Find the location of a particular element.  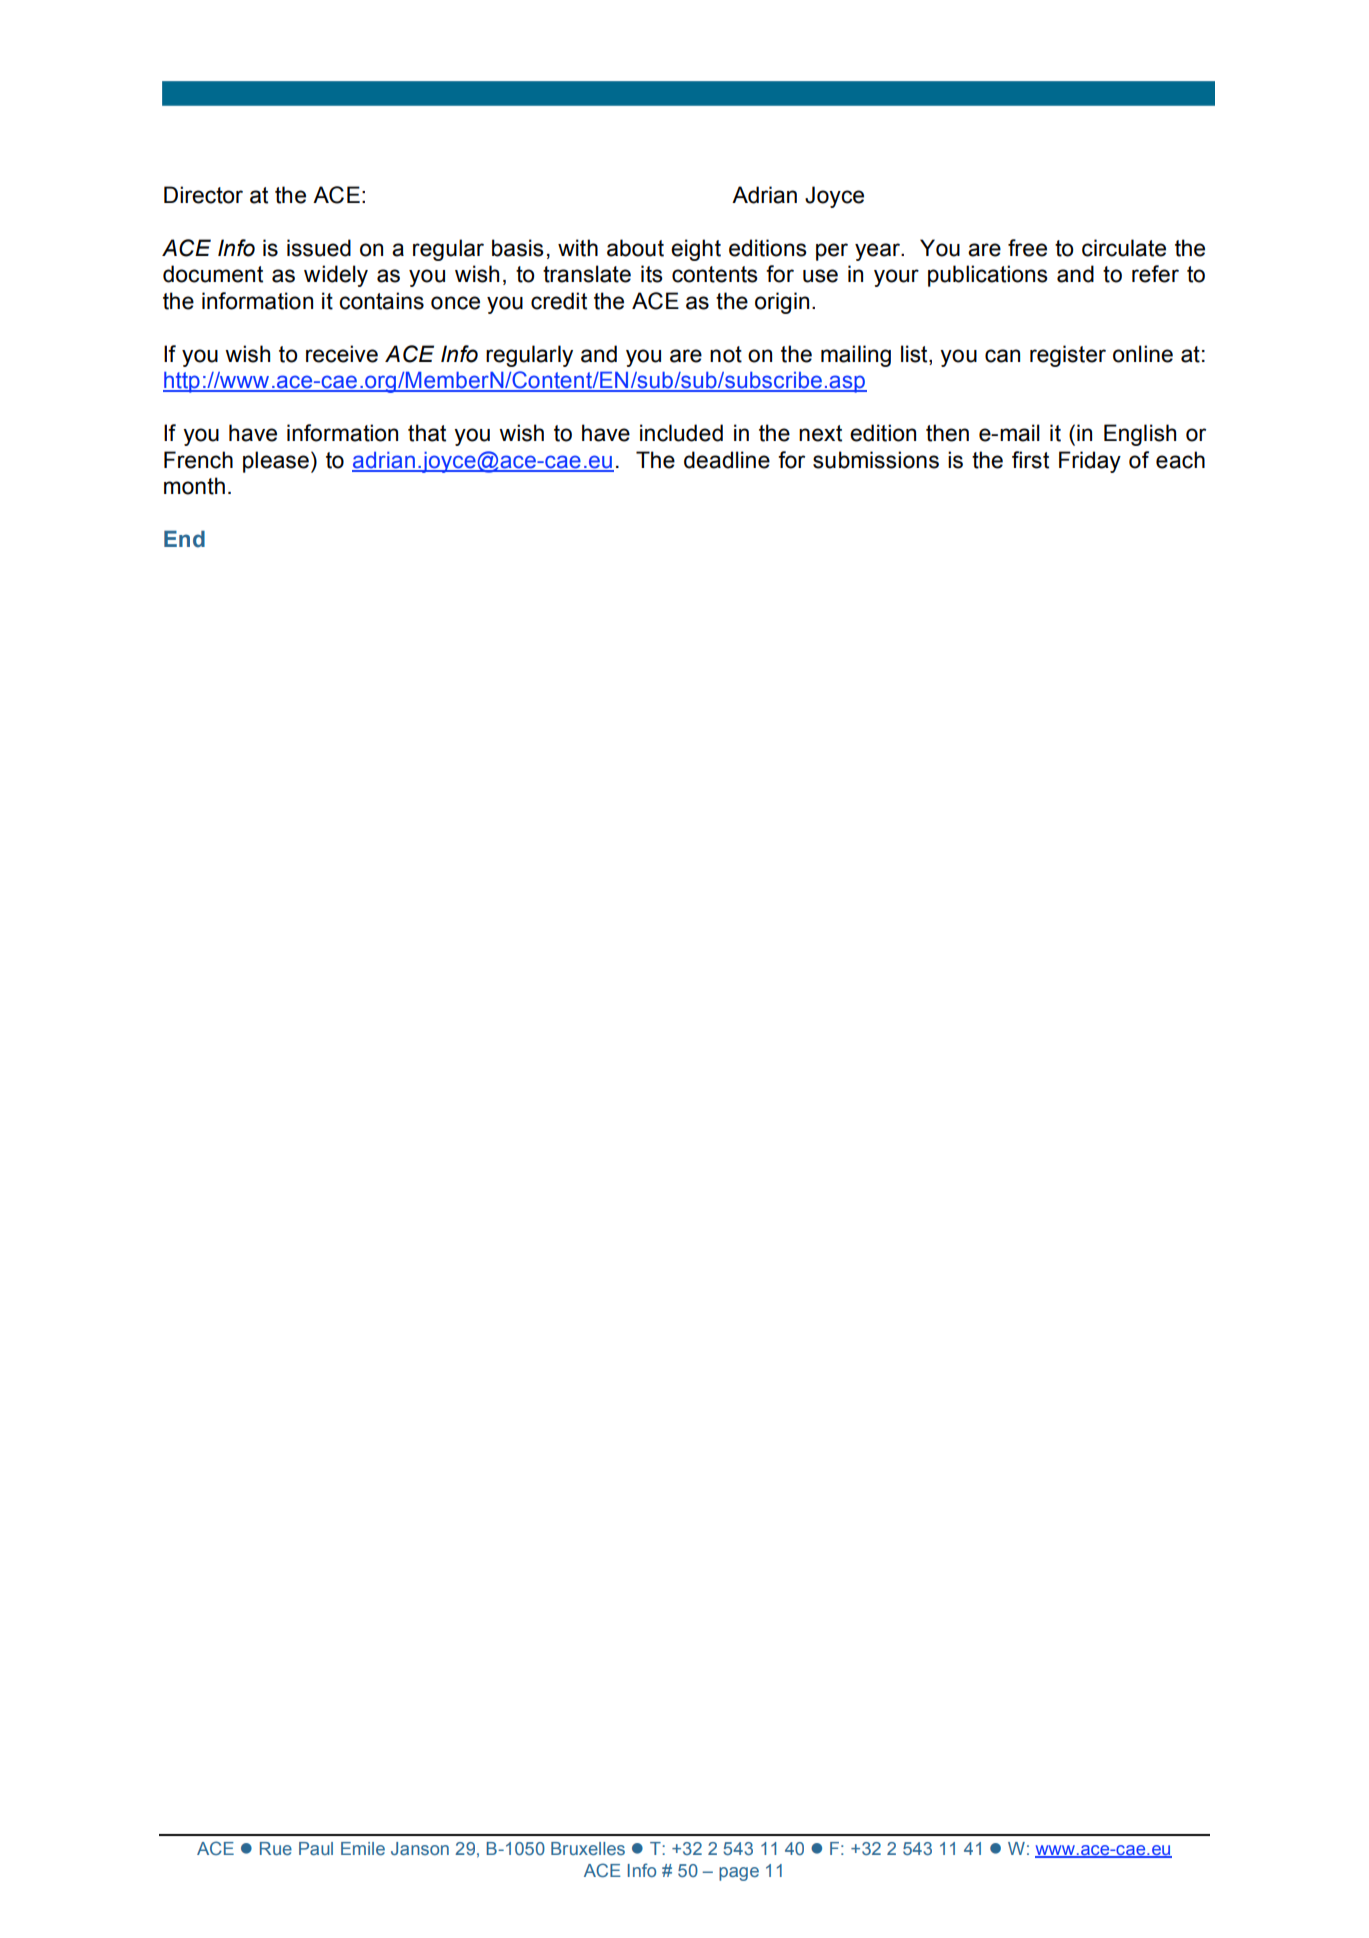

submissions is located at coordinates (876, 460).
